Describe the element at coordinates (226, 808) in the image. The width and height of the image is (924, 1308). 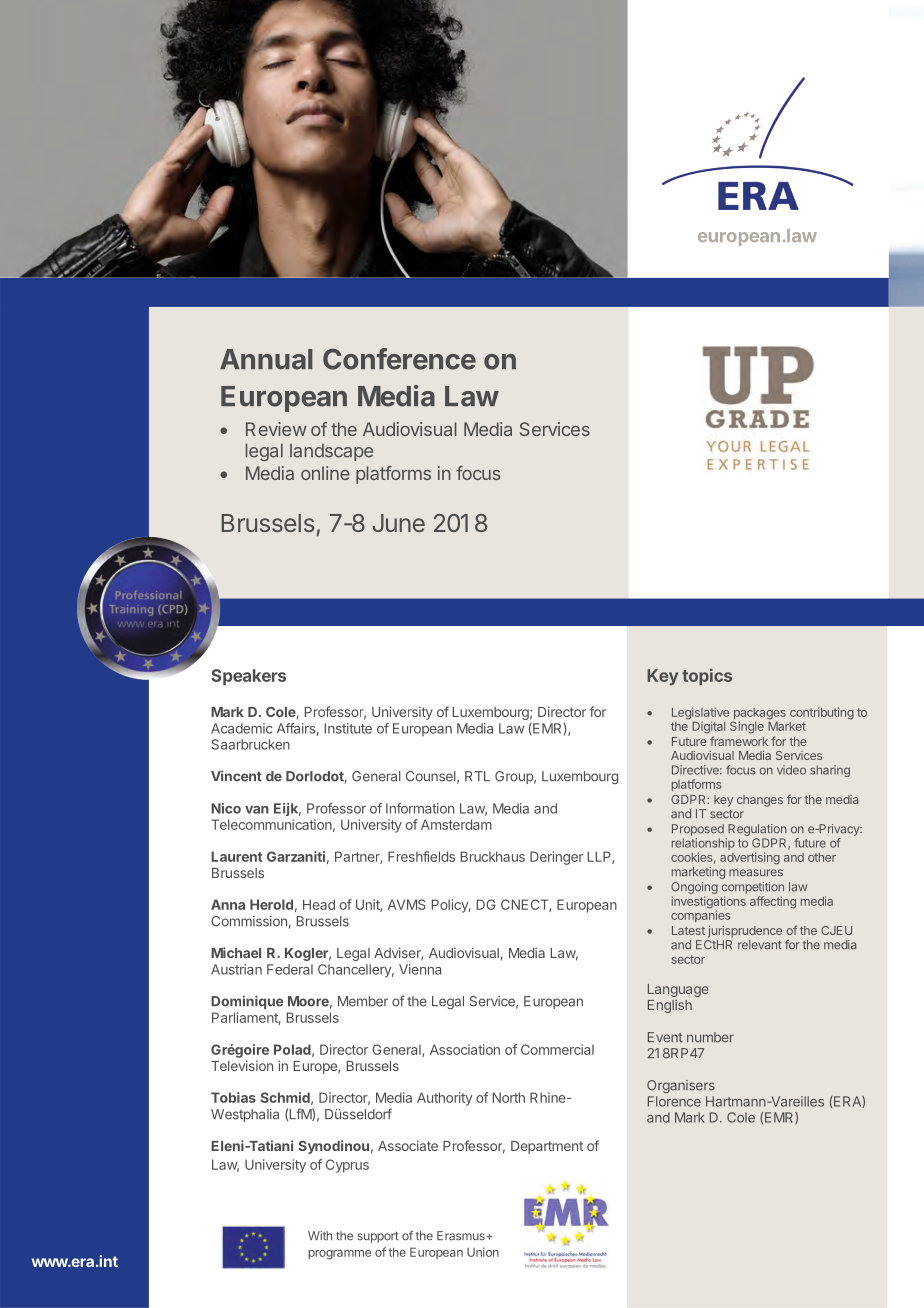
I see `Nico` at that location.
